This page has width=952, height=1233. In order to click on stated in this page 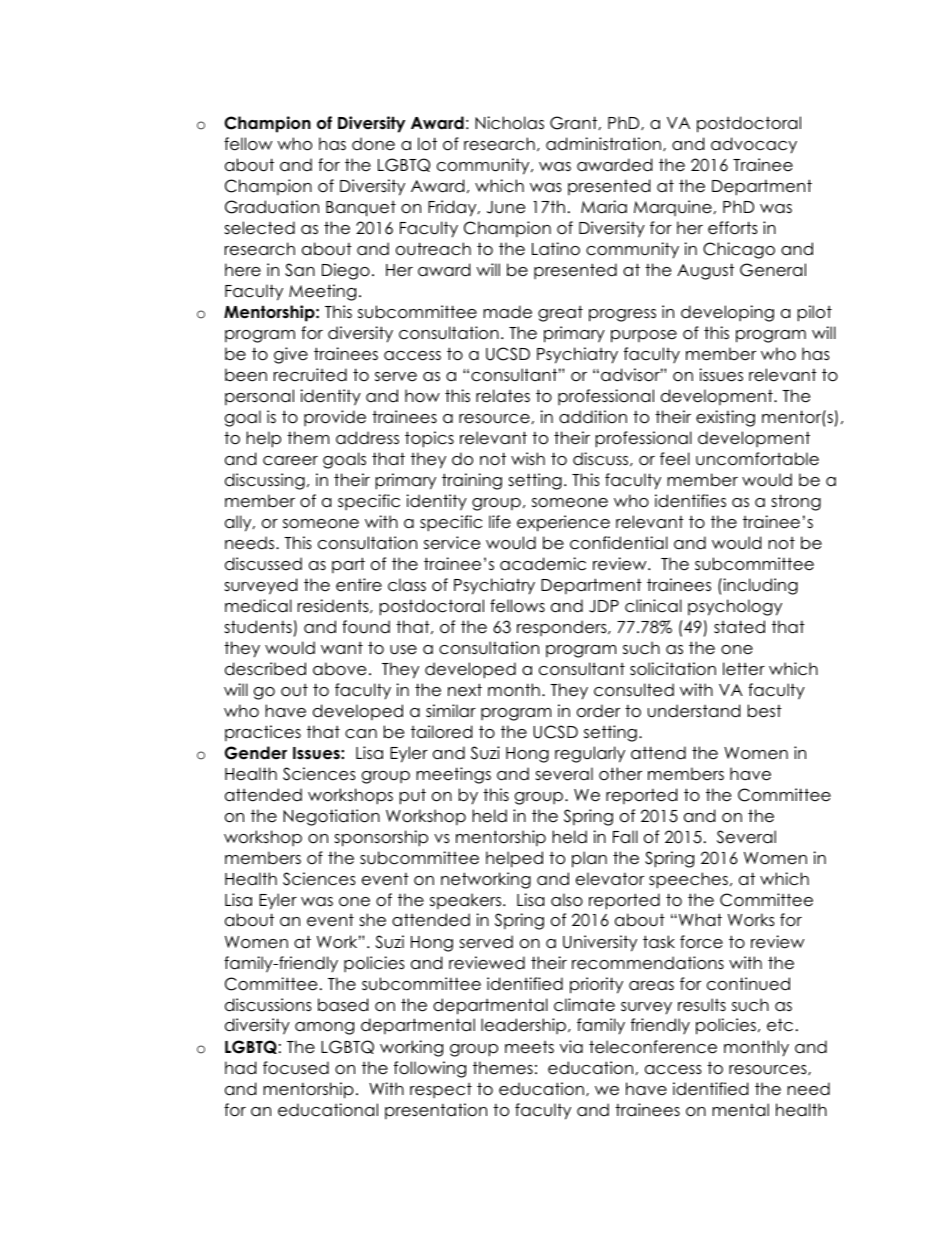, I will do `click(739, 627)`.
